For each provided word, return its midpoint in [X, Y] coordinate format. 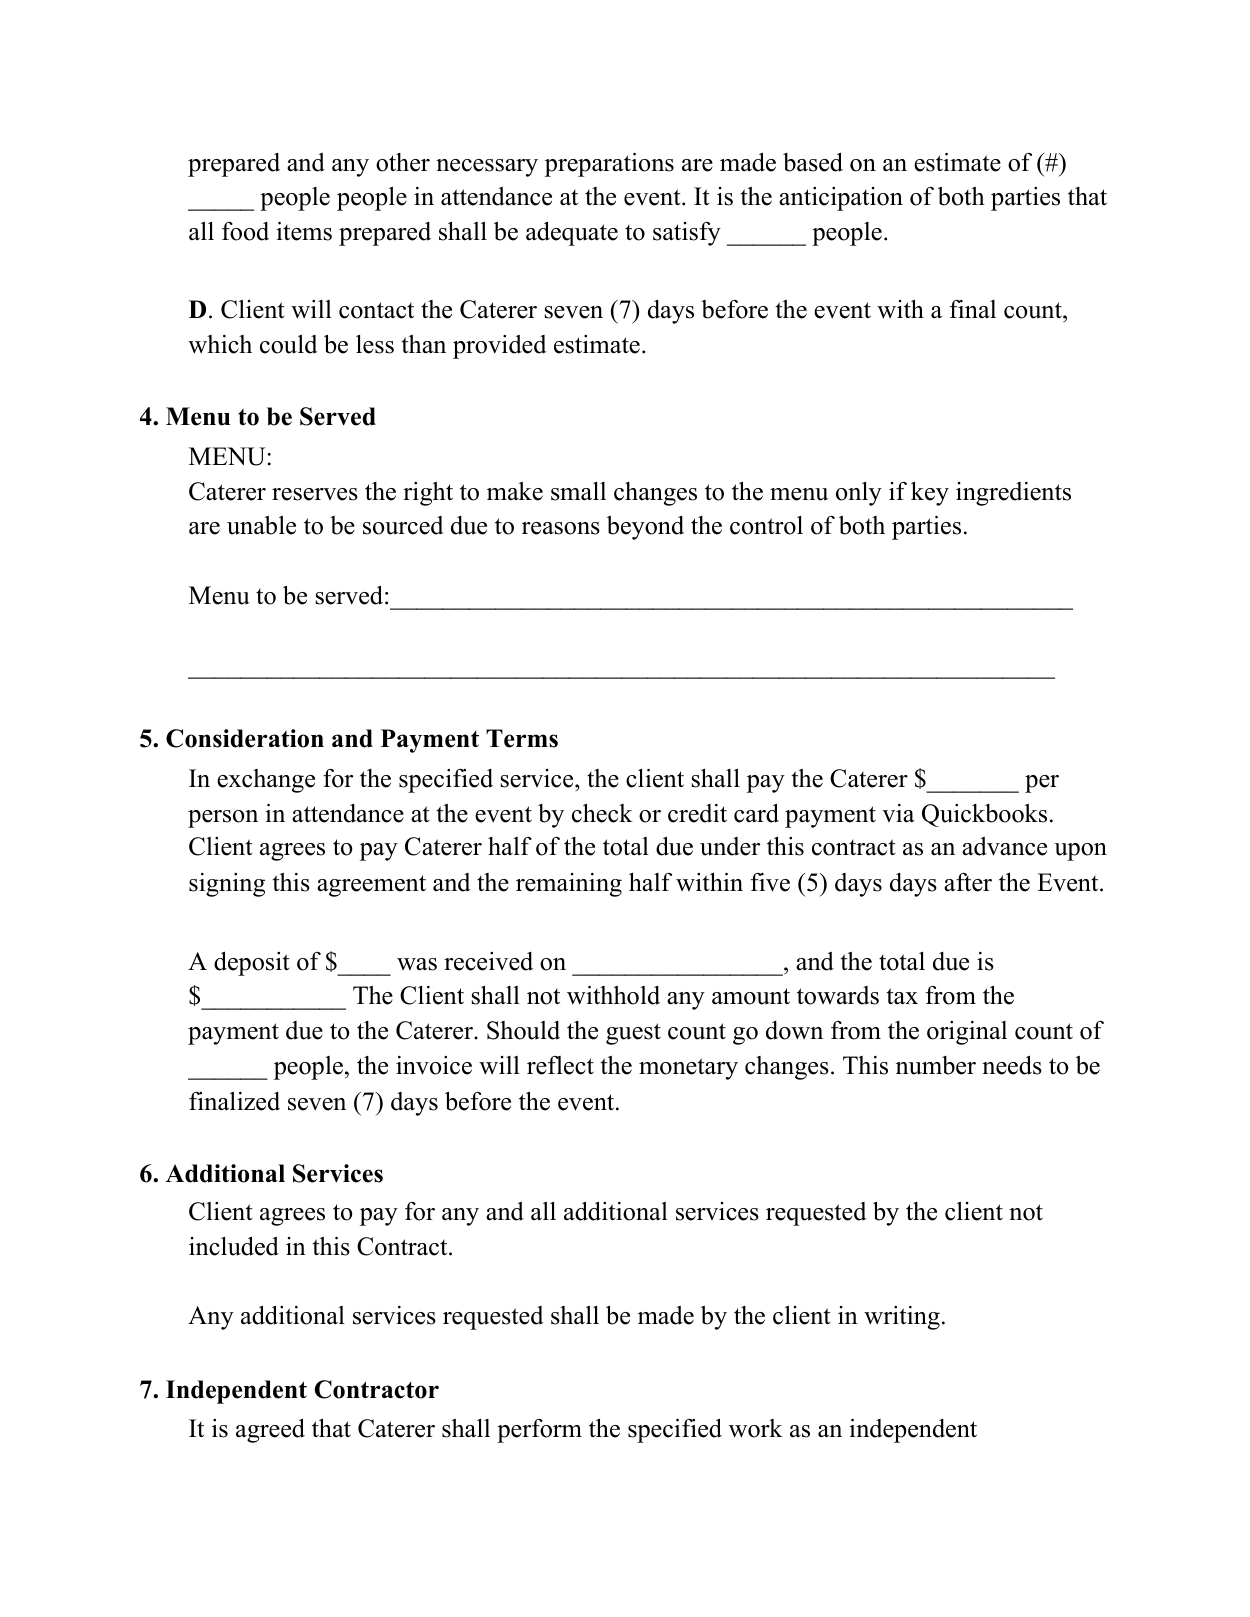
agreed [270, 1430]
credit [697, 813]
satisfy [687, 234]
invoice [434, 1065]
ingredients [1013, 494]
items [304, 231]
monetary [688, 1069]
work [756, 1428]
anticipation [841, 199]
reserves [315, 494]
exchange [266, 781]
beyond [645, 528]
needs [1012, 1065]
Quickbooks [984, 815]
